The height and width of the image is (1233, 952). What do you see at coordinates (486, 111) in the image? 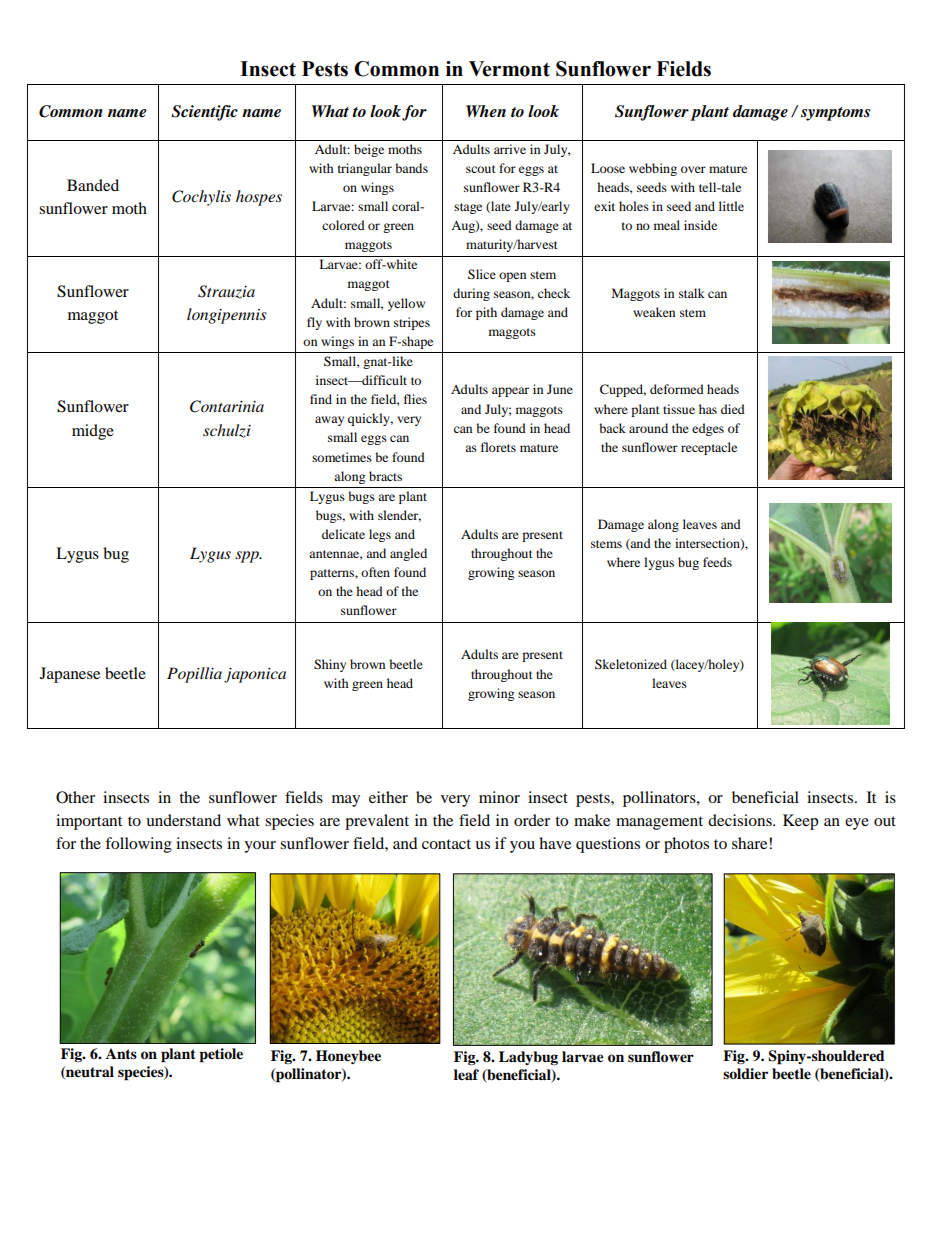
I see `When` at bounding box center [486, 111].
